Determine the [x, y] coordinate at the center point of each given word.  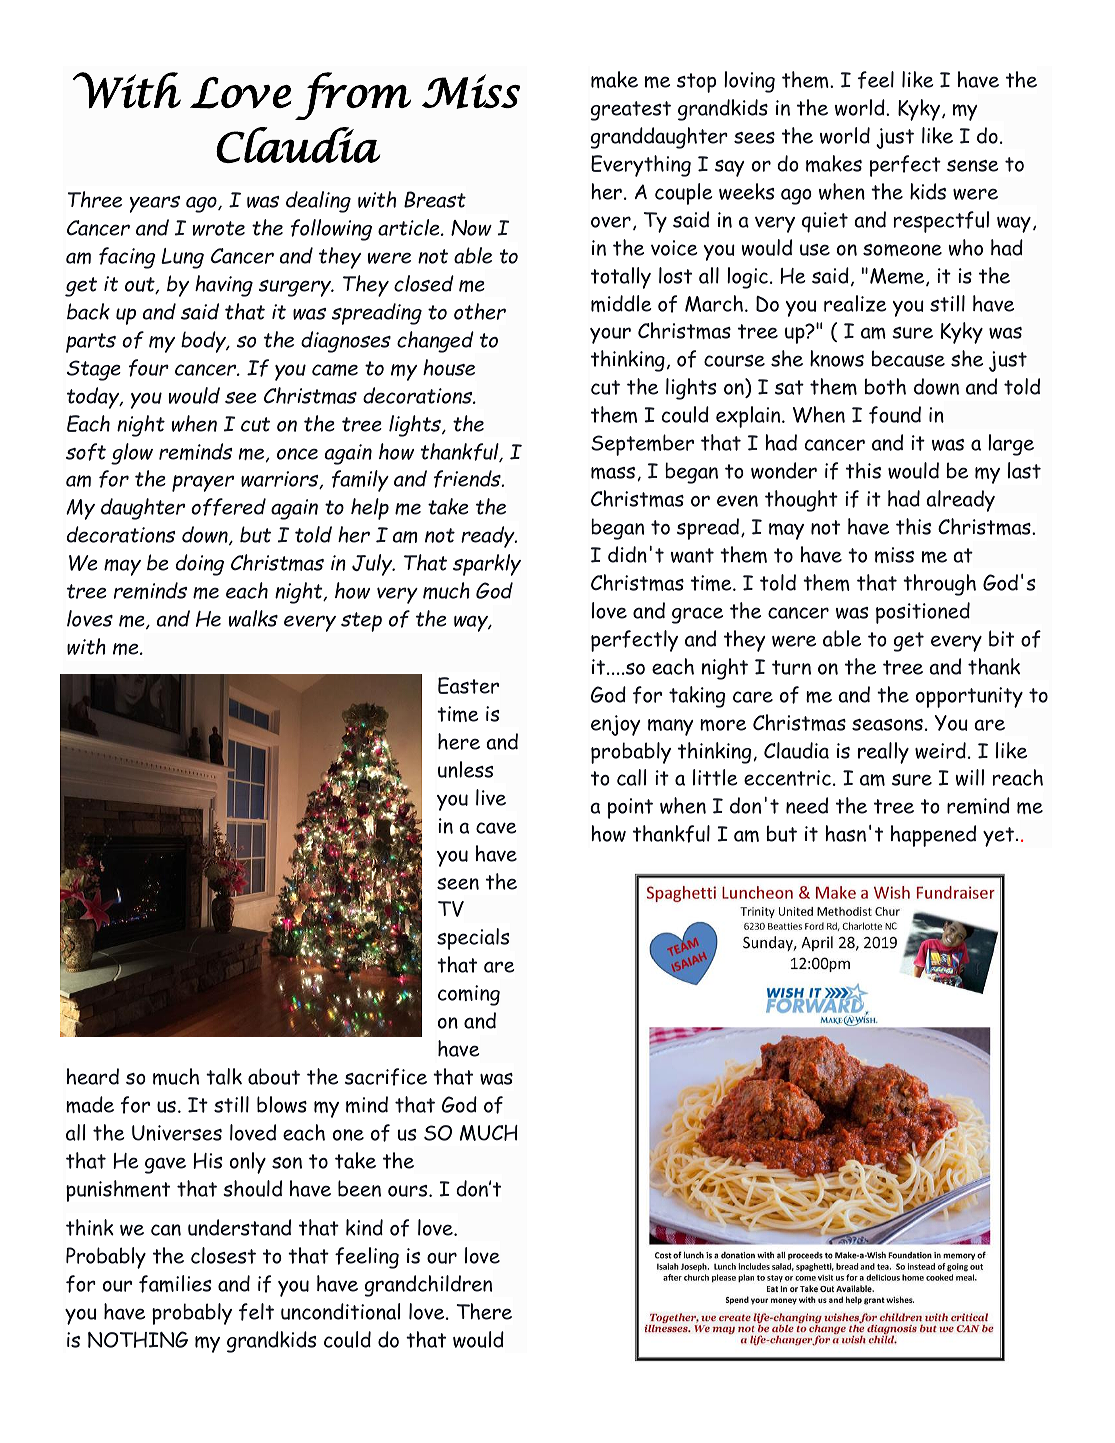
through [939, 585]
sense [973, 166]
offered [228, 507]
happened [933, 836]
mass [613, 473]
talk [224, 1076]
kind [364, 1227]
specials [473, 939]
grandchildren [428, 1286]
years [155, 204]
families [175, 1284]
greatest [631, 111]
